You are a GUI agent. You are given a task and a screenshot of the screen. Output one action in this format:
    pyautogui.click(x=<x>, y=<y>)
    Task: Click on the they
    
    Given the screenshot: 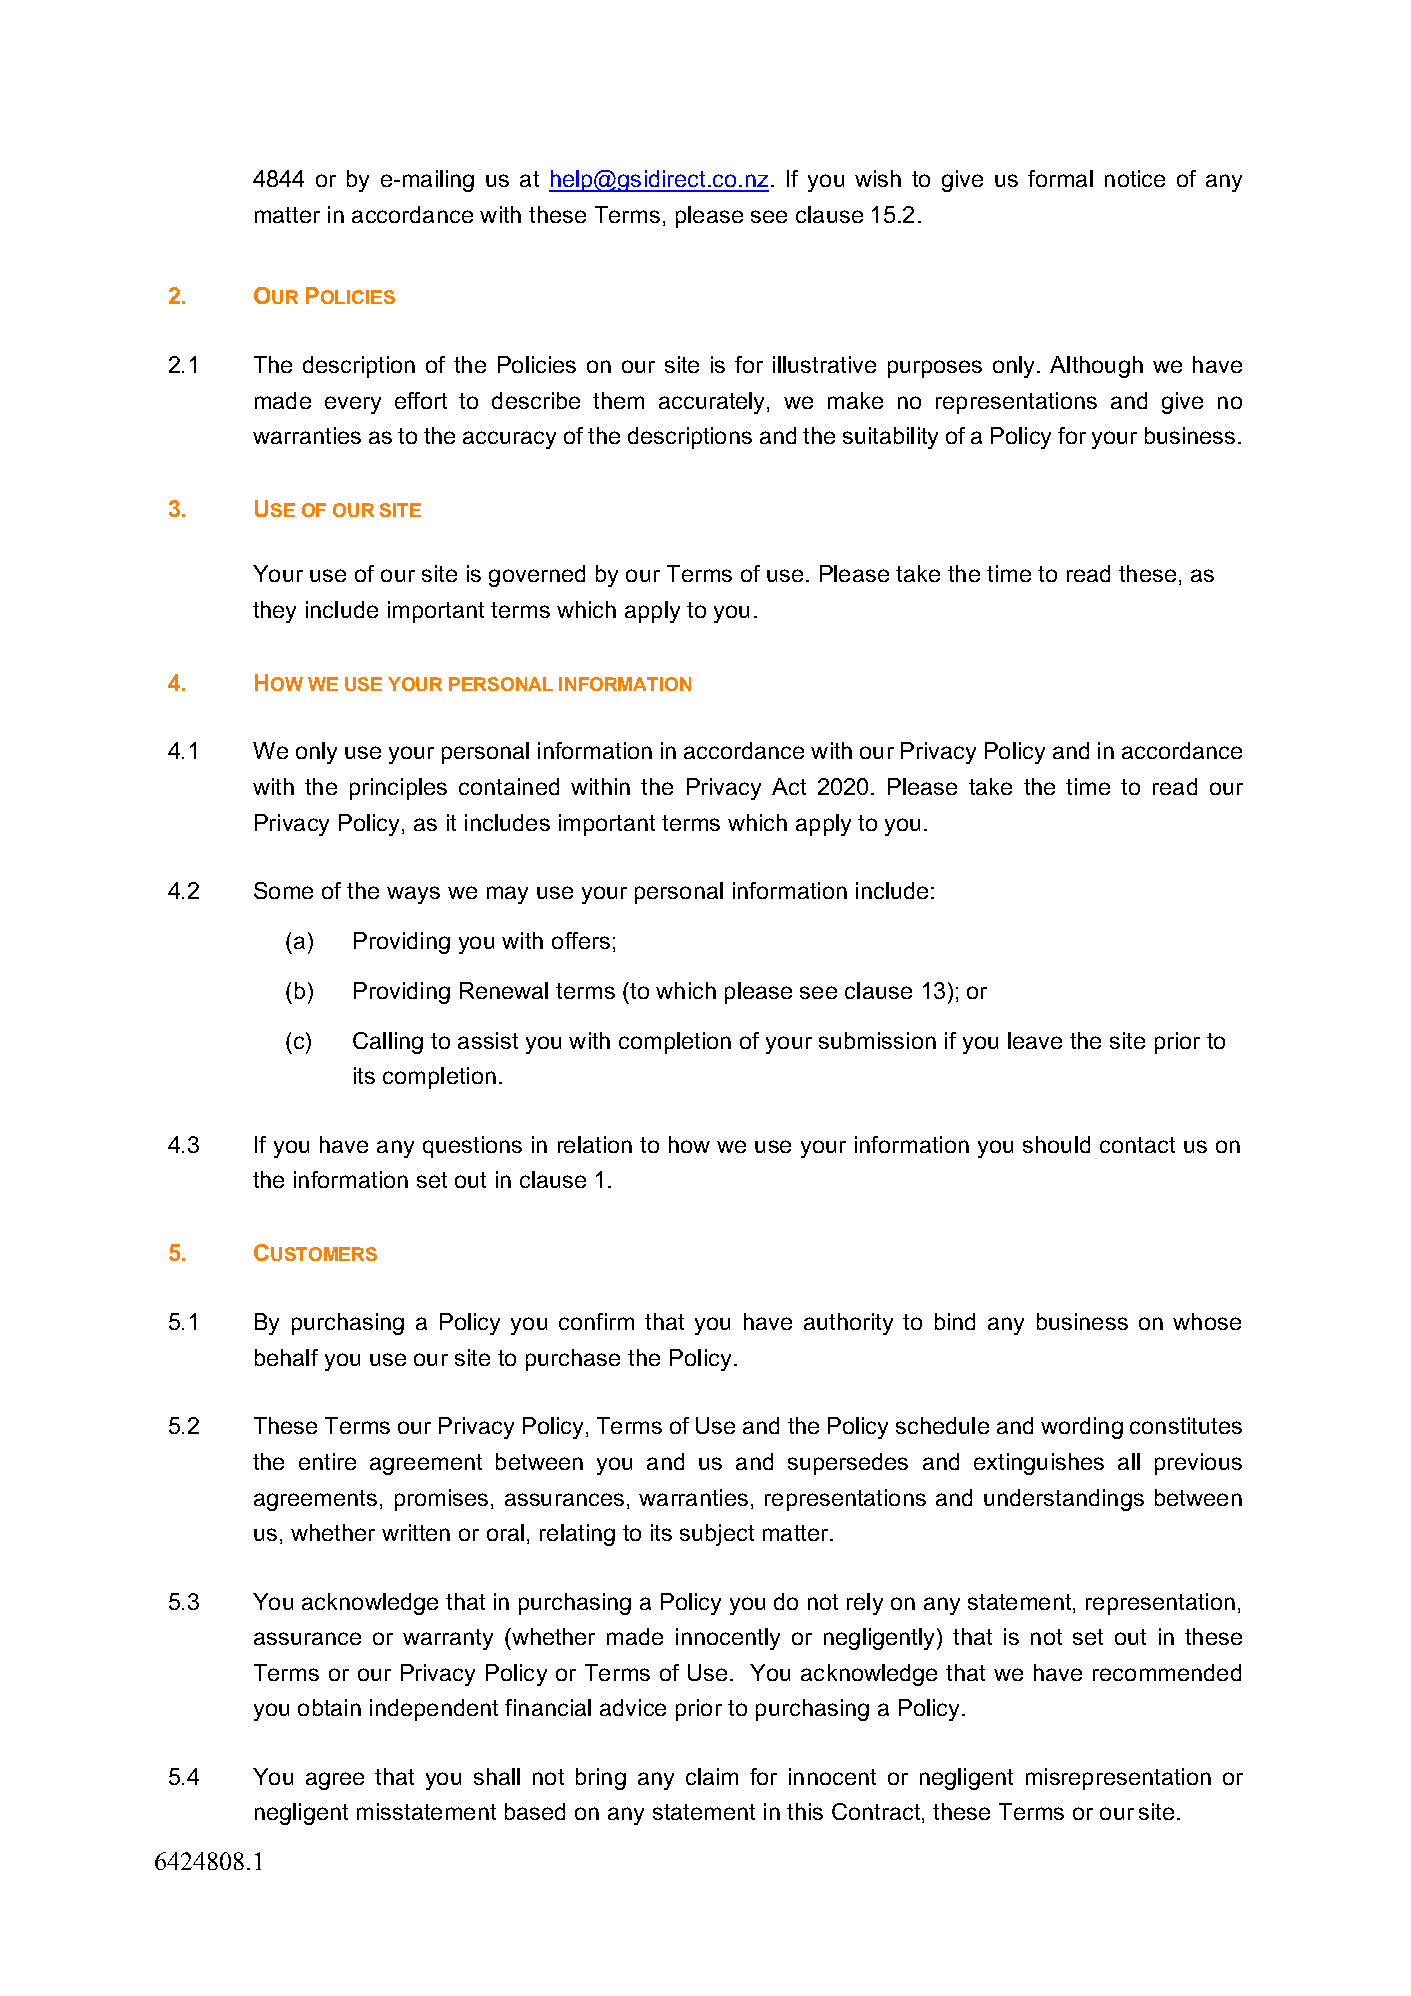 What is the action you would take?
    pyautogui.click(x=274, y=612)
